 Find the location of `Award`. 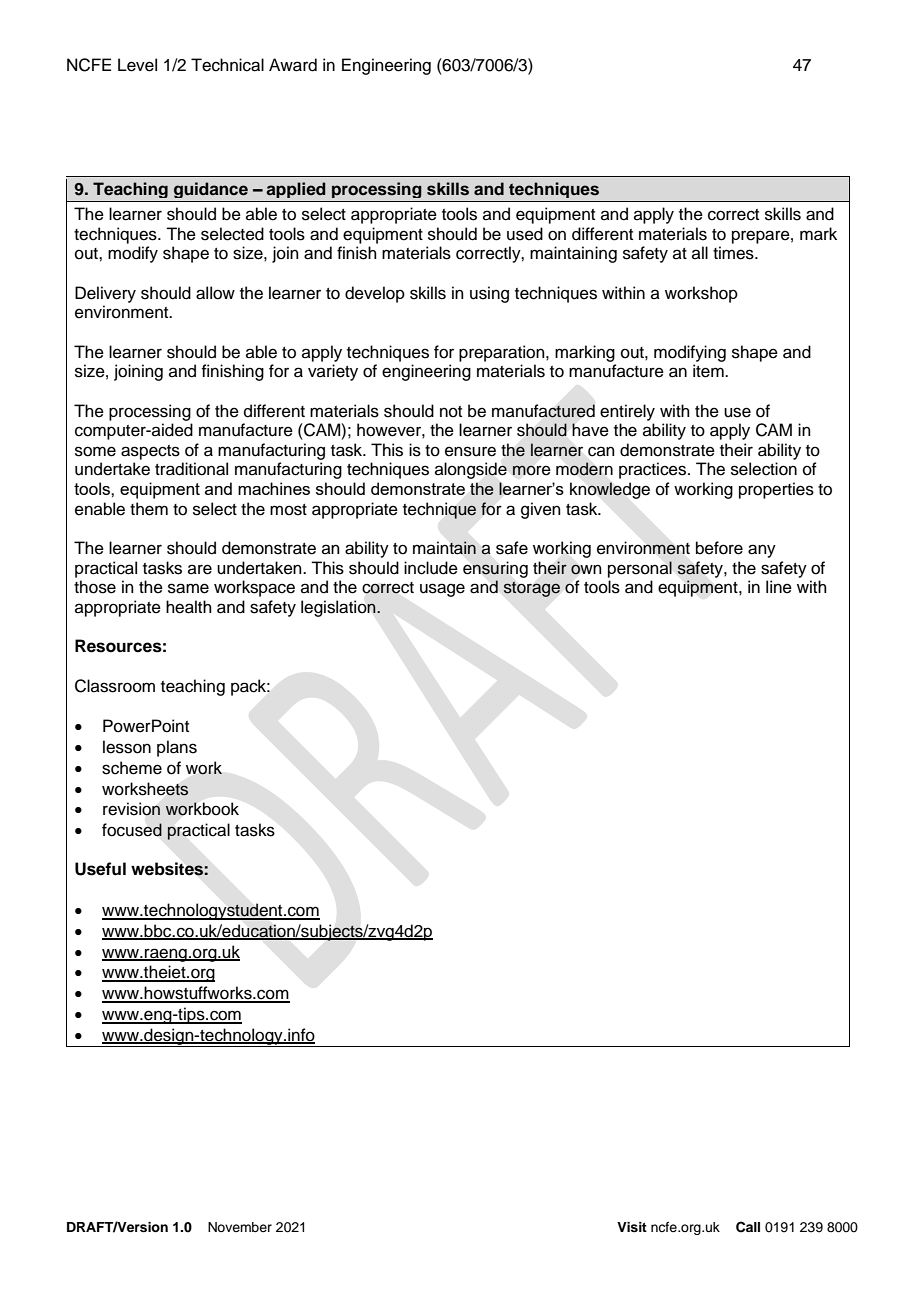

Award is located at coordinates (293, 65).
